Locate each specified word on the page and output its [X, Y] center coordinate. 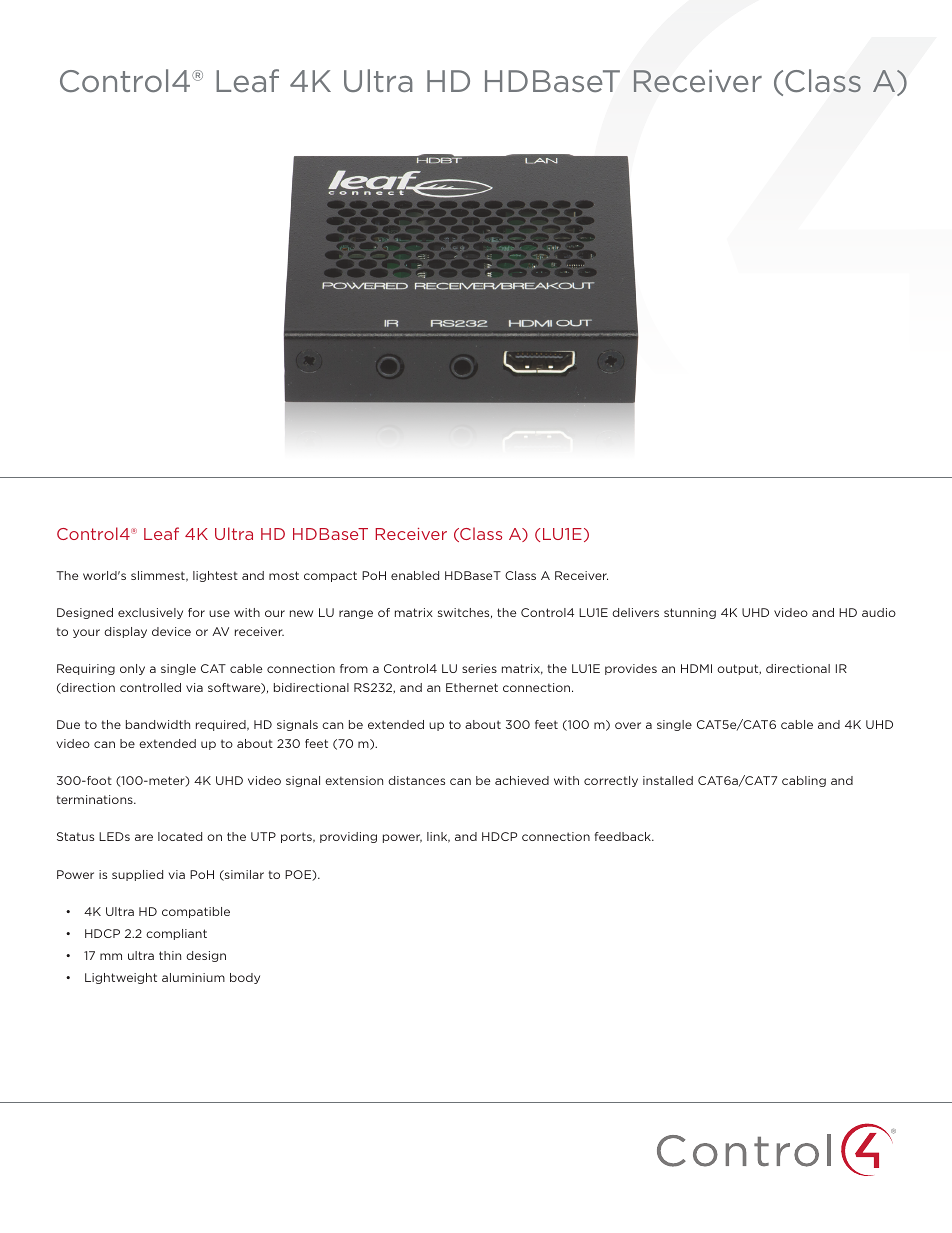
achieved [522, 780]
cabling [804, 781]
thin [170, 955]
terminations [96, 799]
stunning [690, 613]
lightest [215, 576]
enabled [415, 575]
